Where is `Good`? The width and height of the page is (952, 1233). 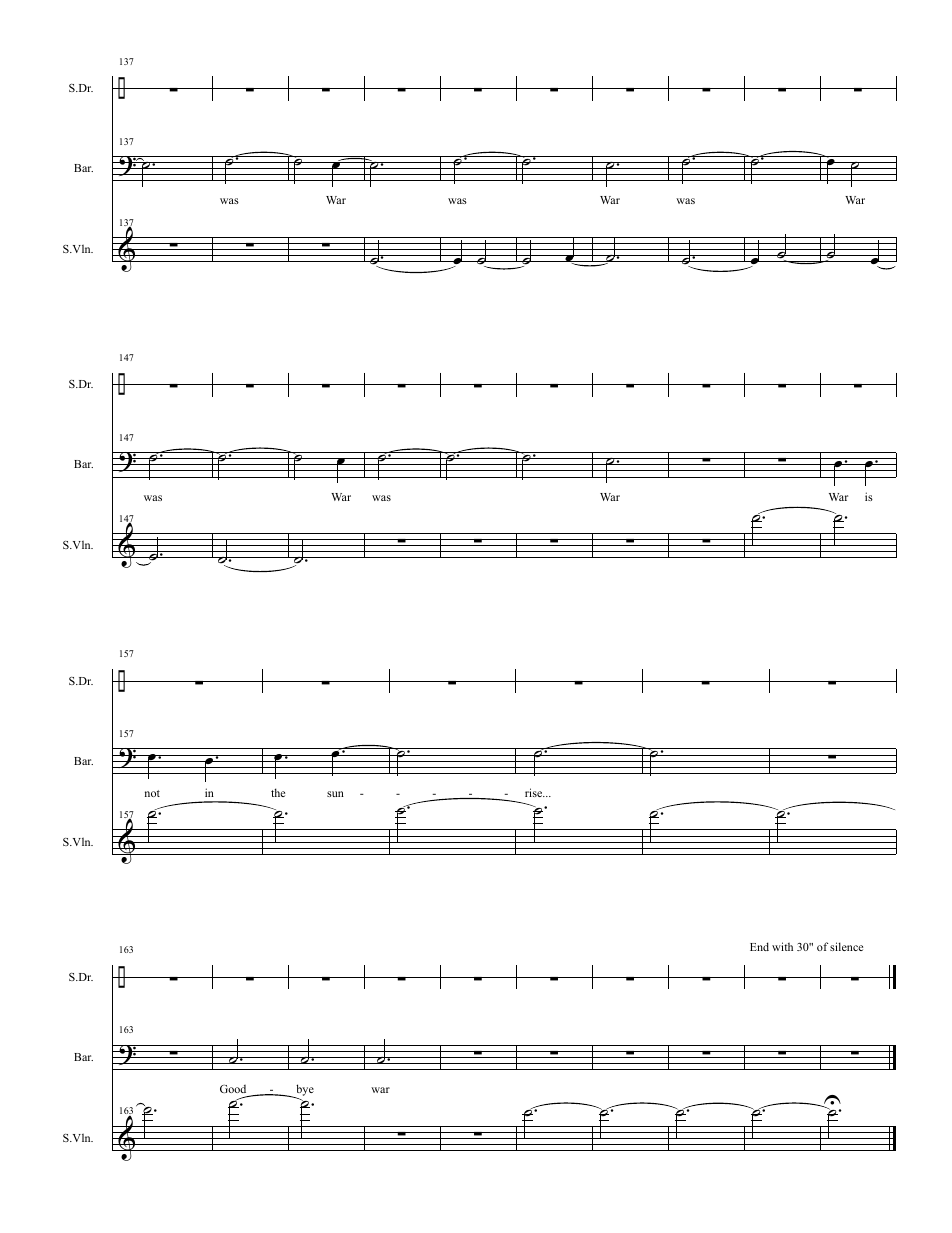 Good is located at coordinates (233, 1089).
